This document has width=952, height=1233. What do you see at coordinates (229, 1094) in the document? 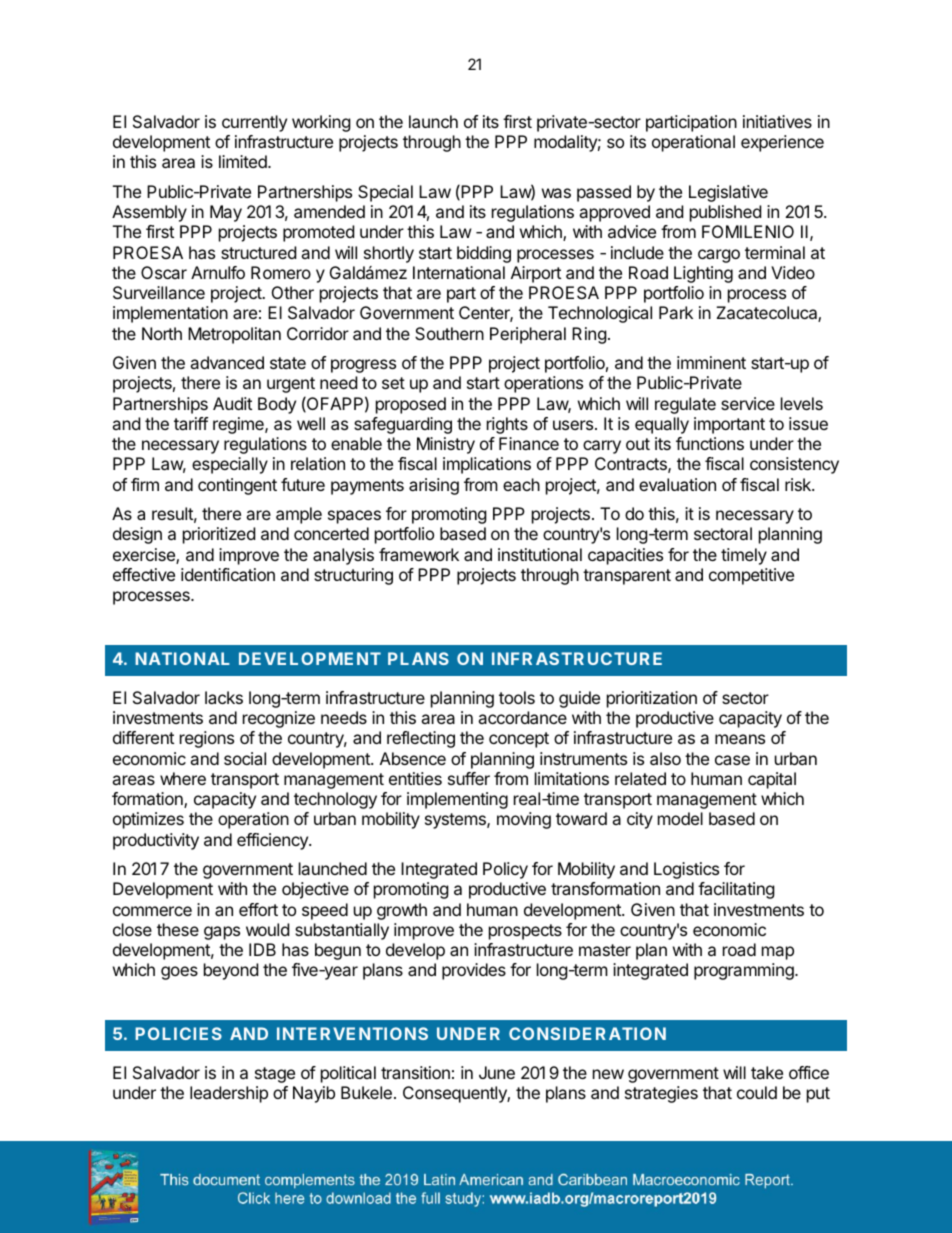
I see `leadership` at bounding box center [229, 1094].
